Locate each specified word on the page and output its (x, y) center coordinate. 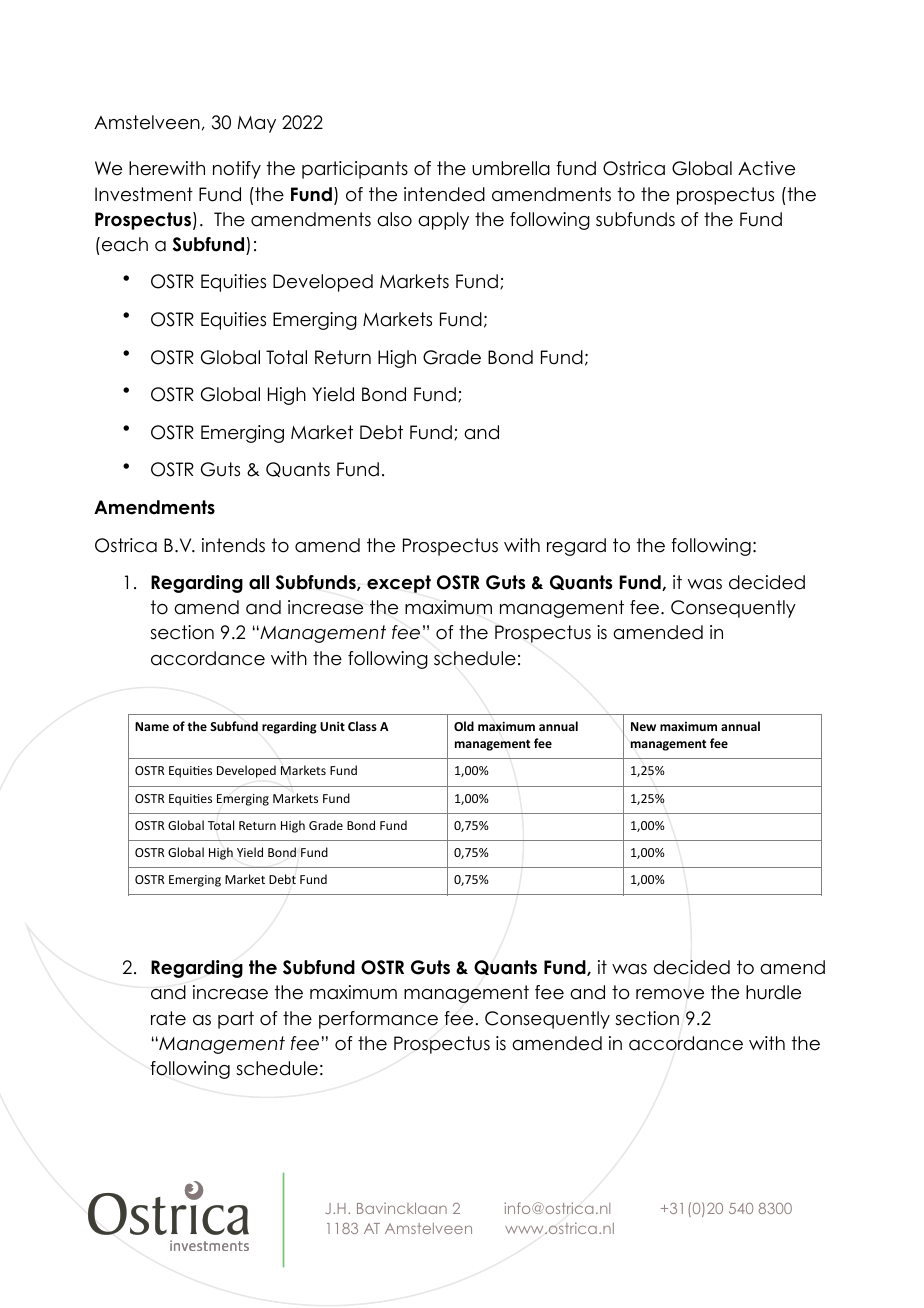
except (399, 584)
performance (378, 1020)
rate (168, 1018)
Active (766, 168)
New (643, 726)
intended (444, 194)
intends (233, 545)
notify (237, 170)
